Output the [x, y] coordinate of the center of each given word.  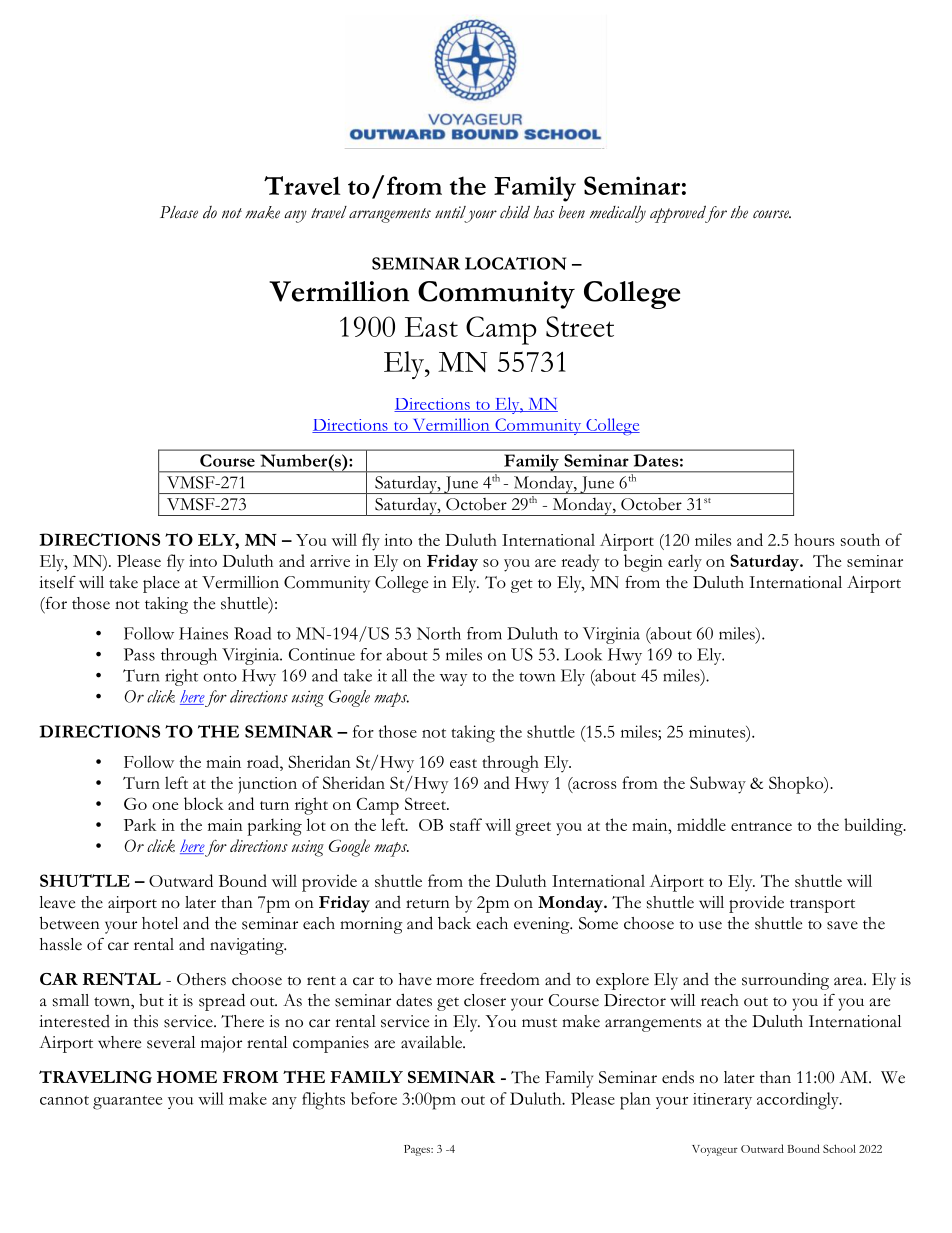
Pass [139, 654]
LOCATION [515, 263]
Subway [718, 785]
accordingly [799, 1101]
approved [679, 214]
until [450, 212]
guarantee [127, 1102]
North [439, 633]
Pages [418, 1150]
